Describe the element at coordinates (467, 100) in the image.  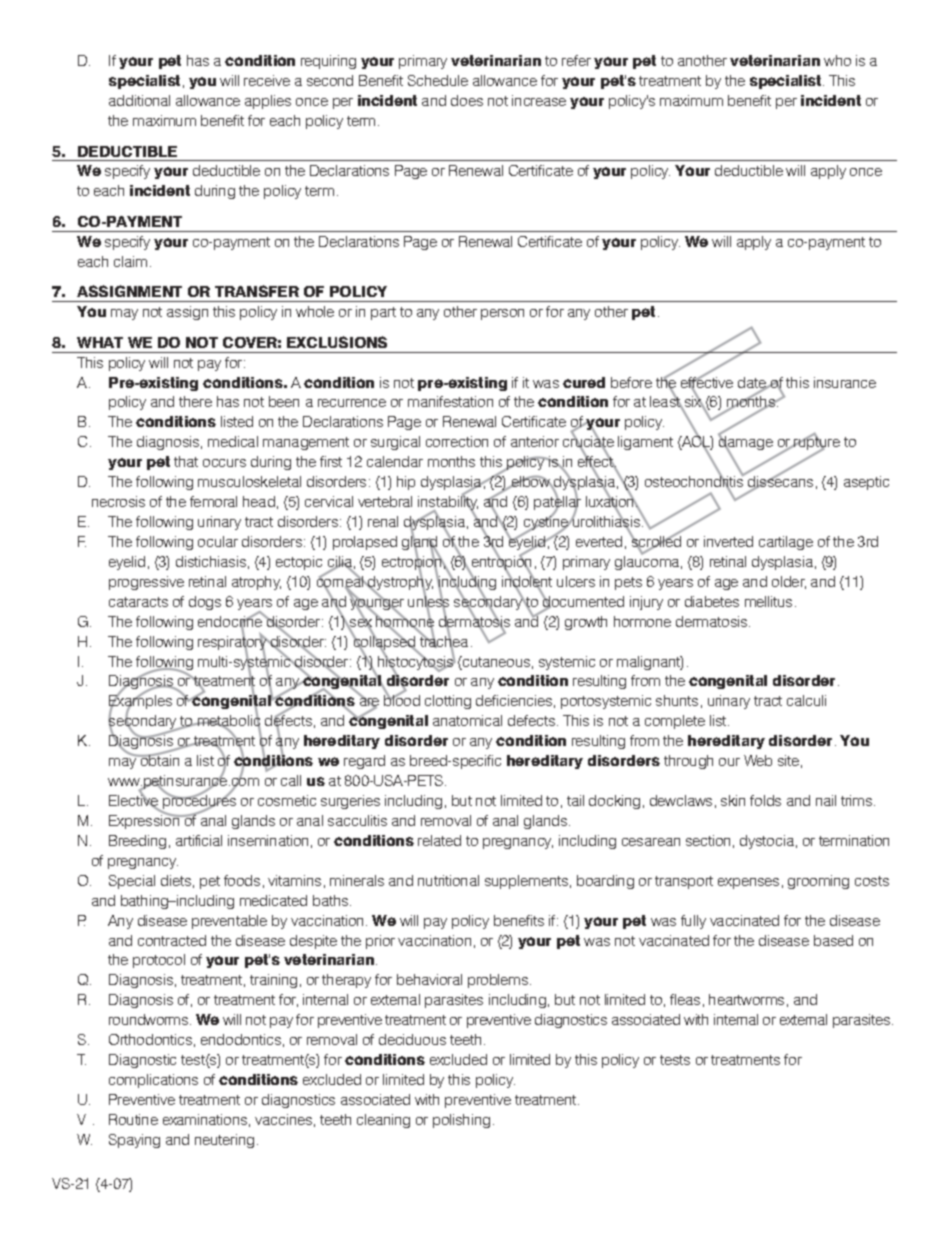
I see `does` at that location.
